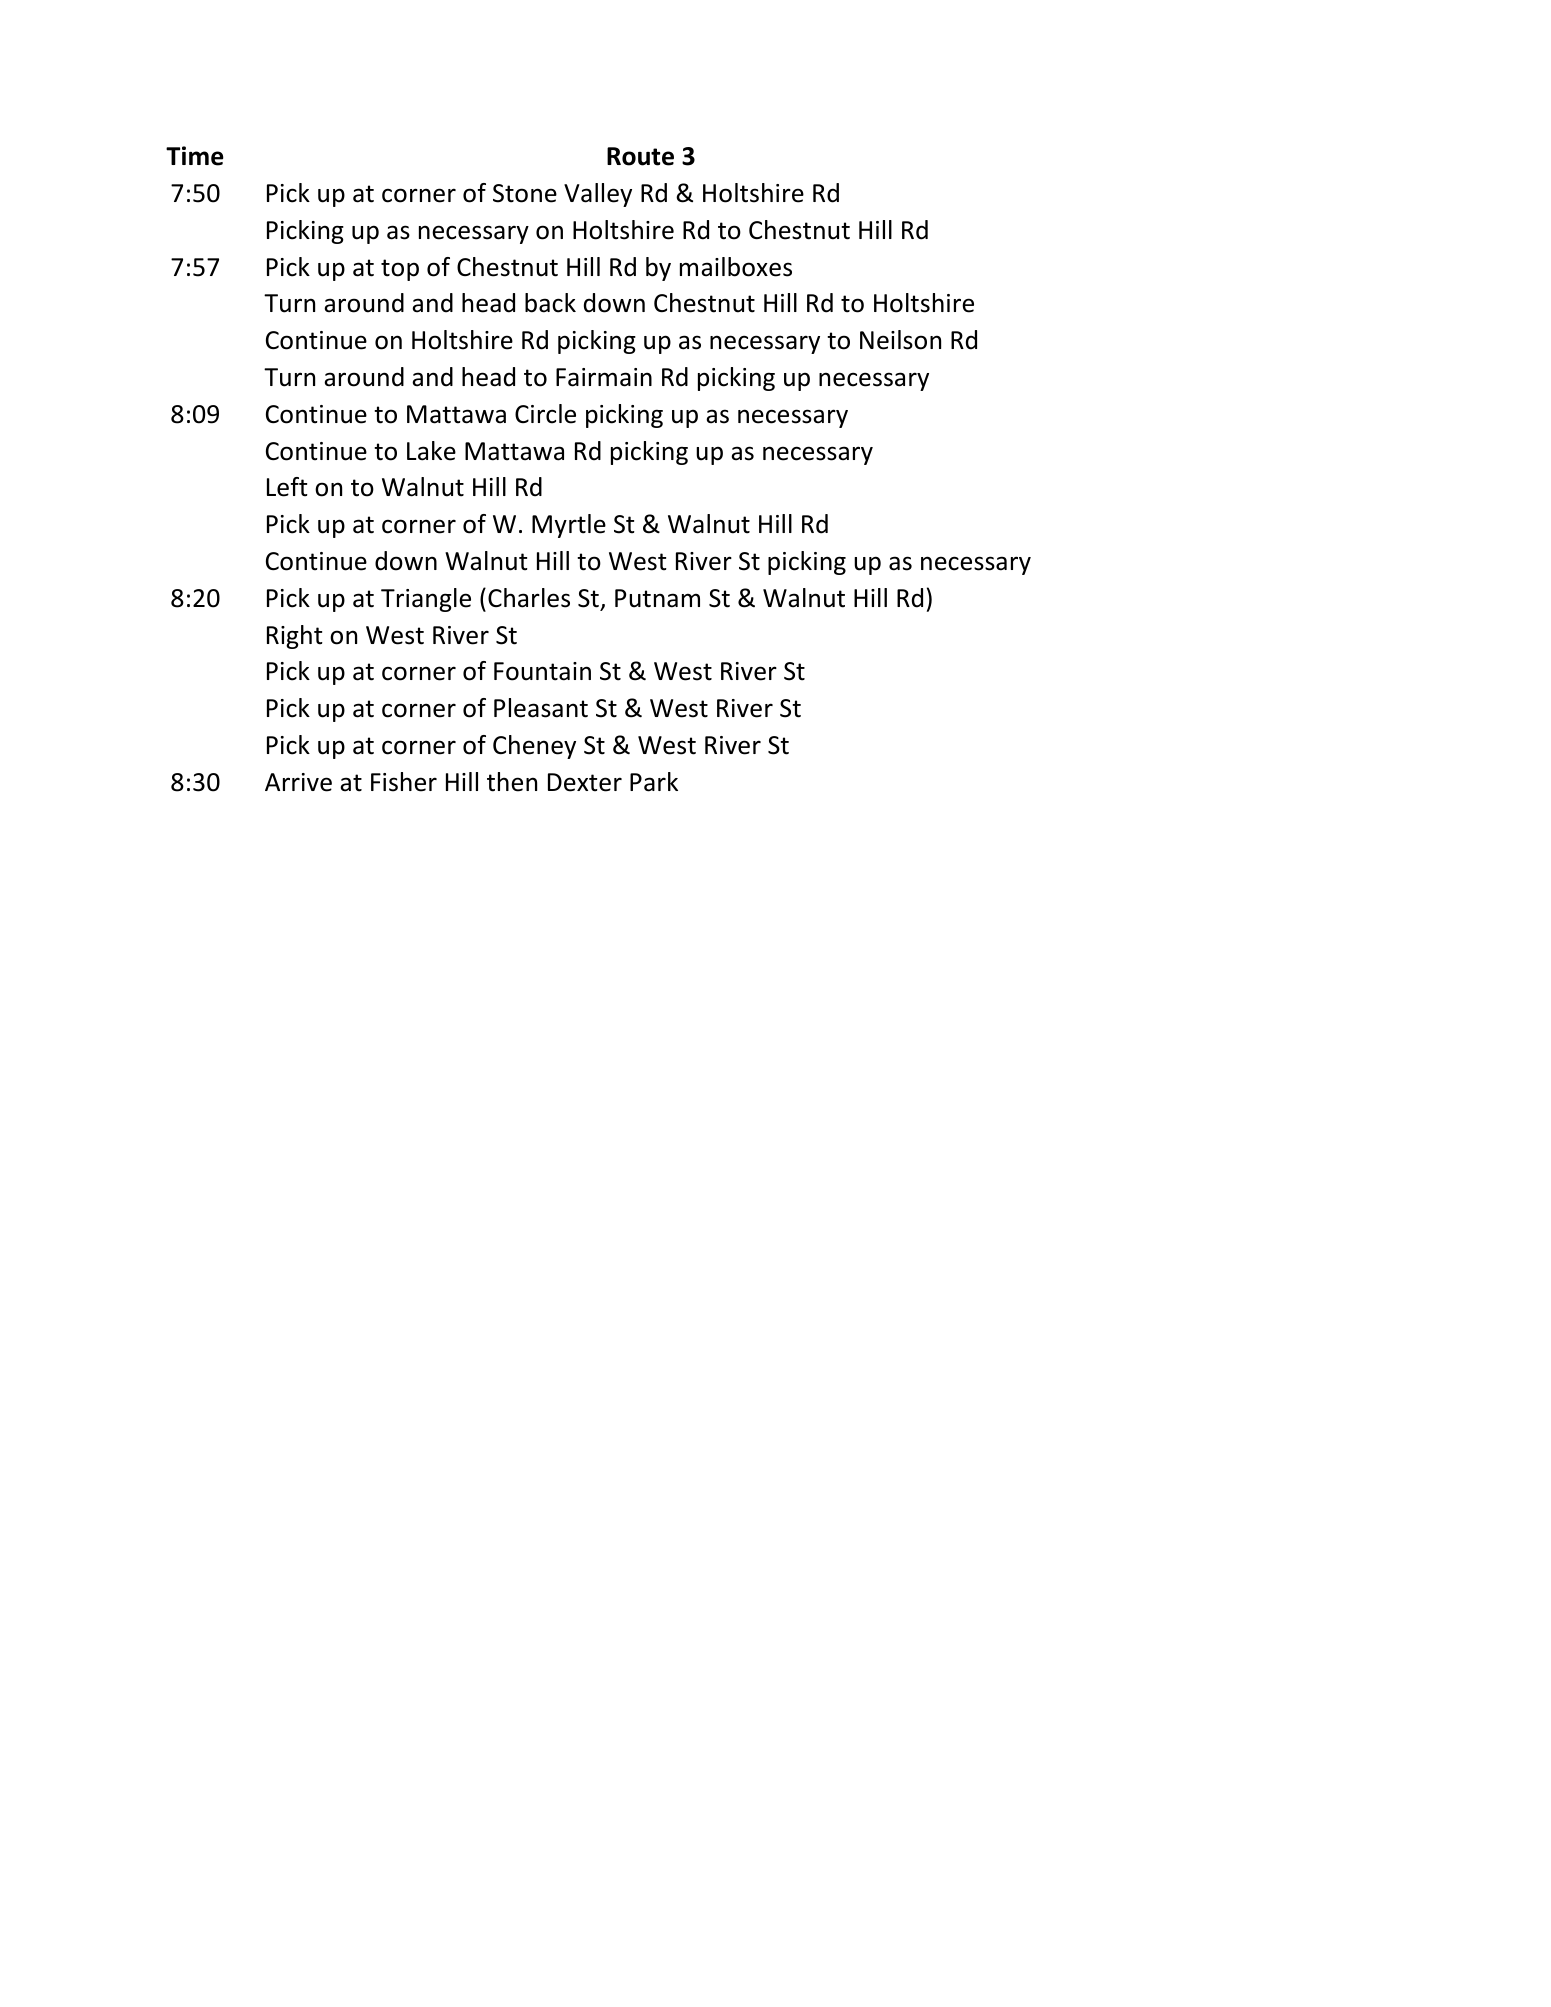 The height and width of the document is (2007, 1551). Describe the element at coordinates (545, 414) in the document. I see `Circle` at that location.
